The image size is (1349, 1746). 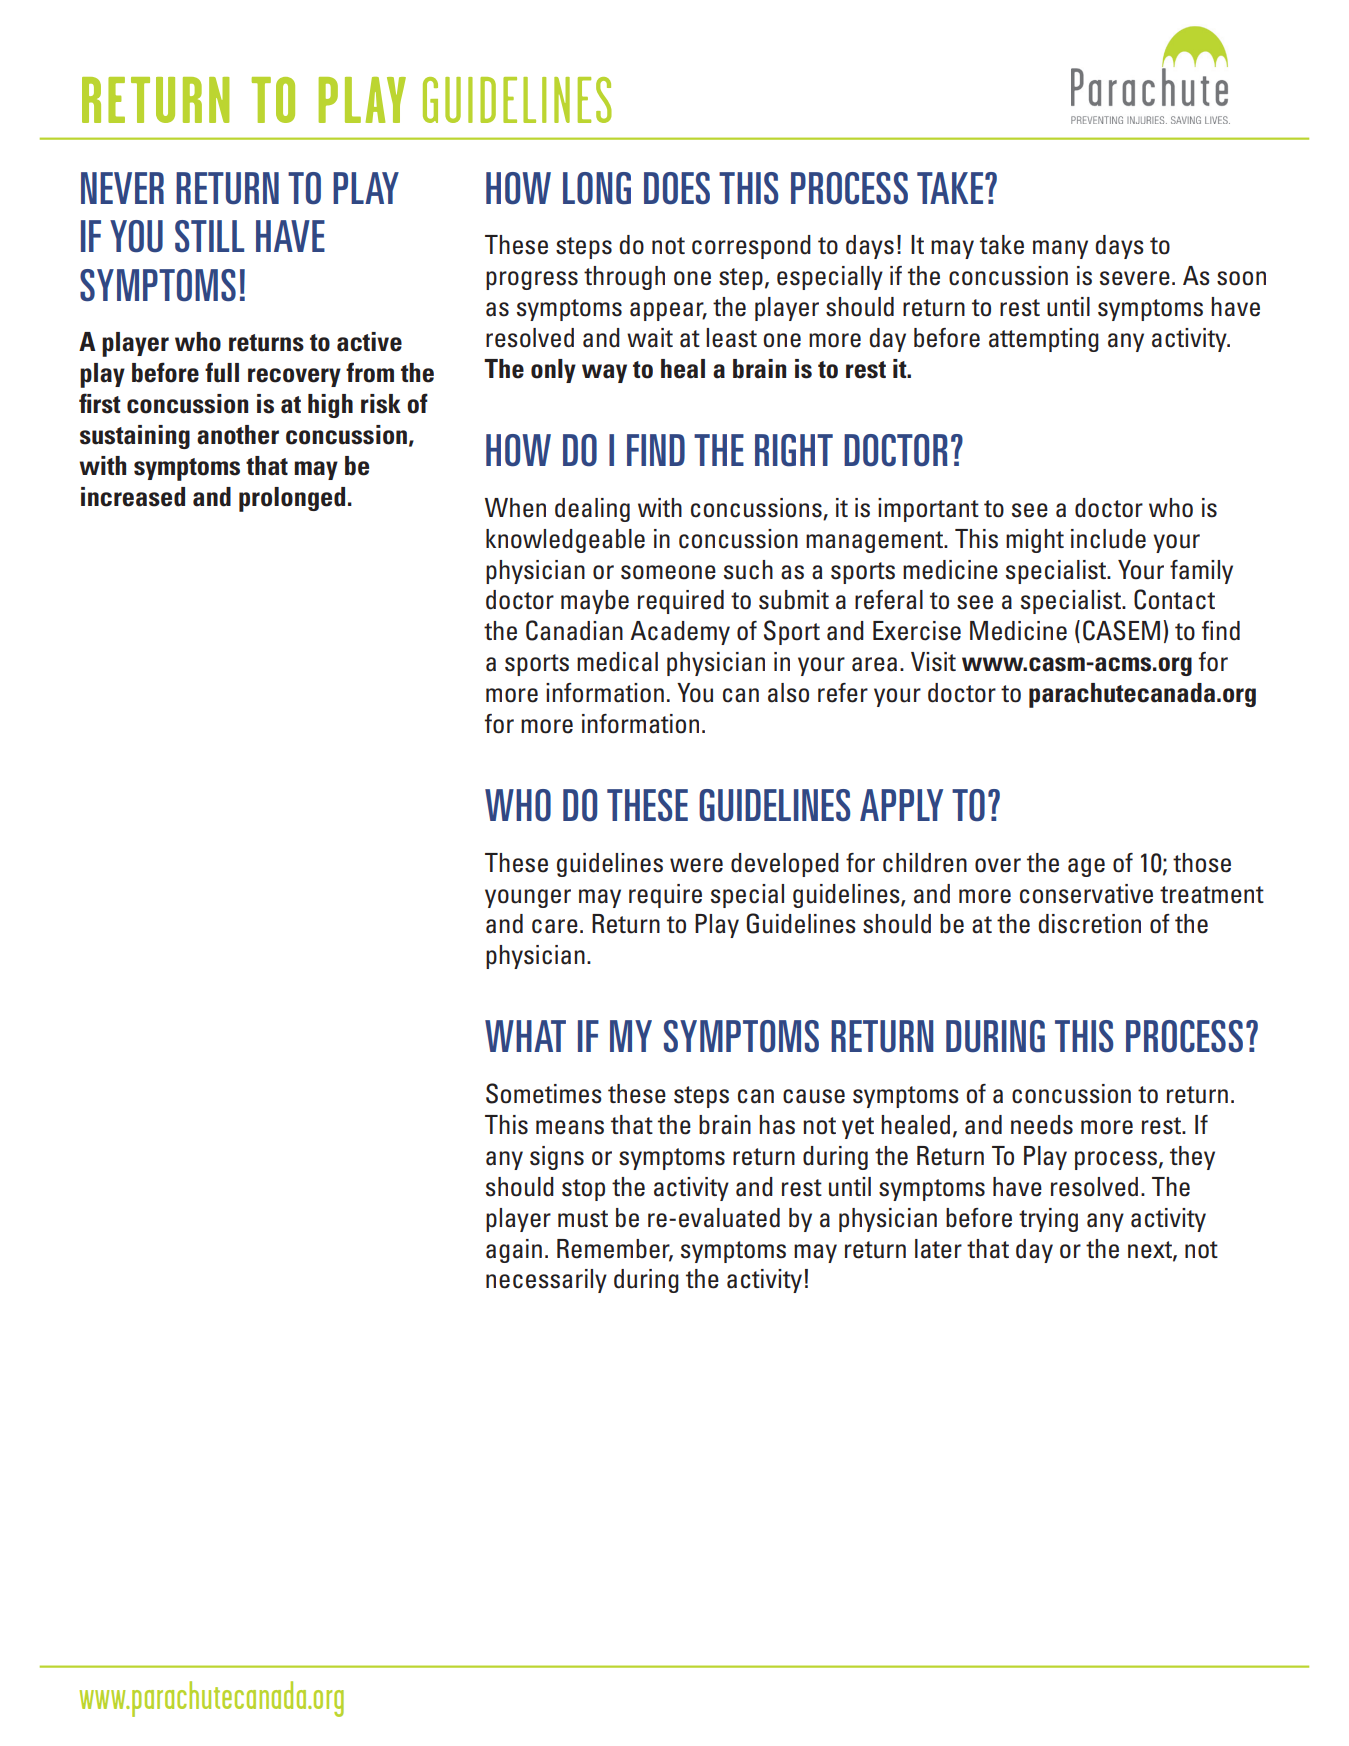 What do you see at coordinates (209, 236) in the document?
I see `STILL` at bounding box center [209, 236].
